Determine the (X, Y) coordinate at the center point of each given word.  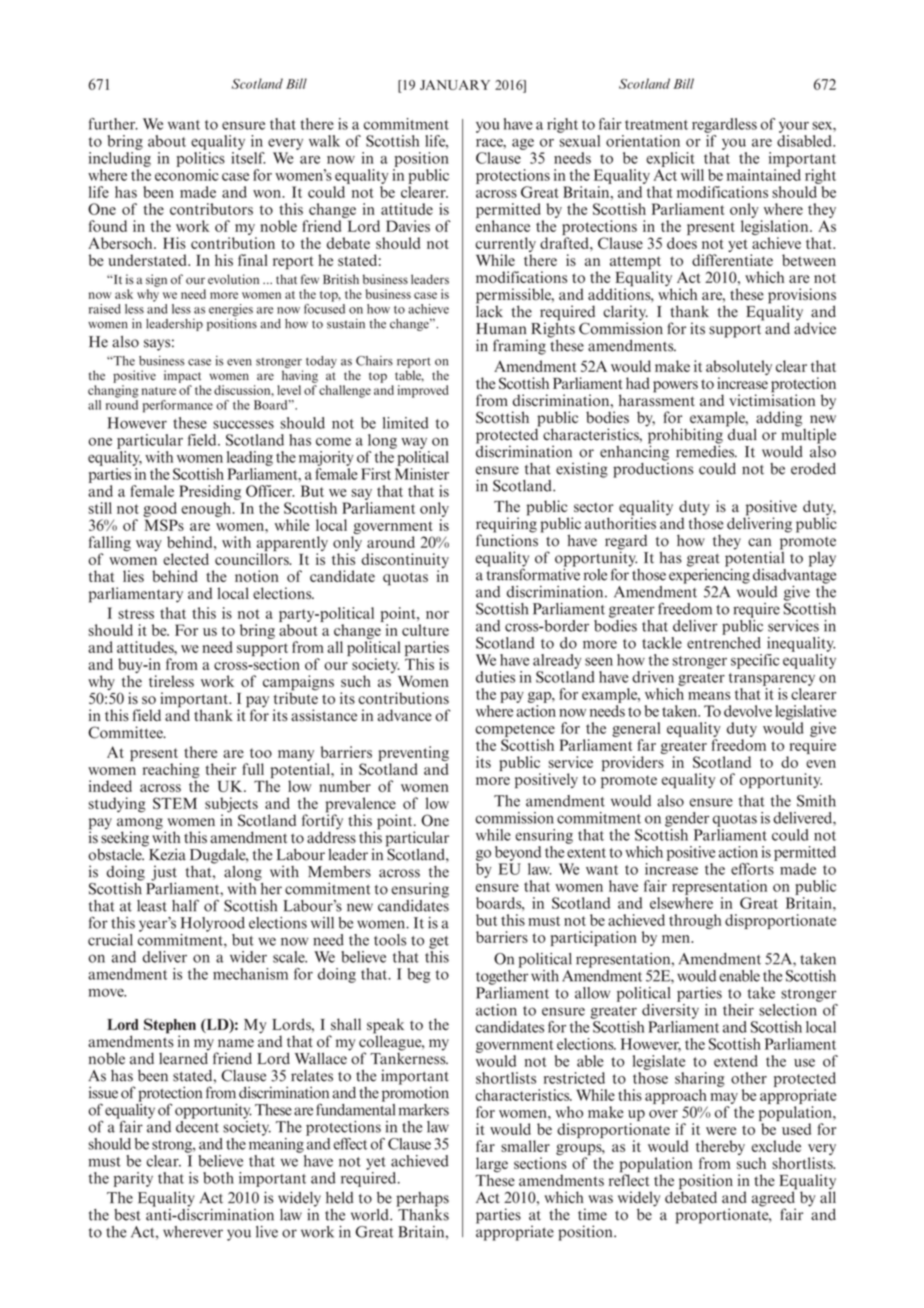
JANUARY (455, 85)
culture (425, 630)
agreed (774, 1199)
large (492, 1166)
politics (201, 159)
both (218, 1178)
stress (136, 614)
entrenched (724, 641)
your (794, 127)
